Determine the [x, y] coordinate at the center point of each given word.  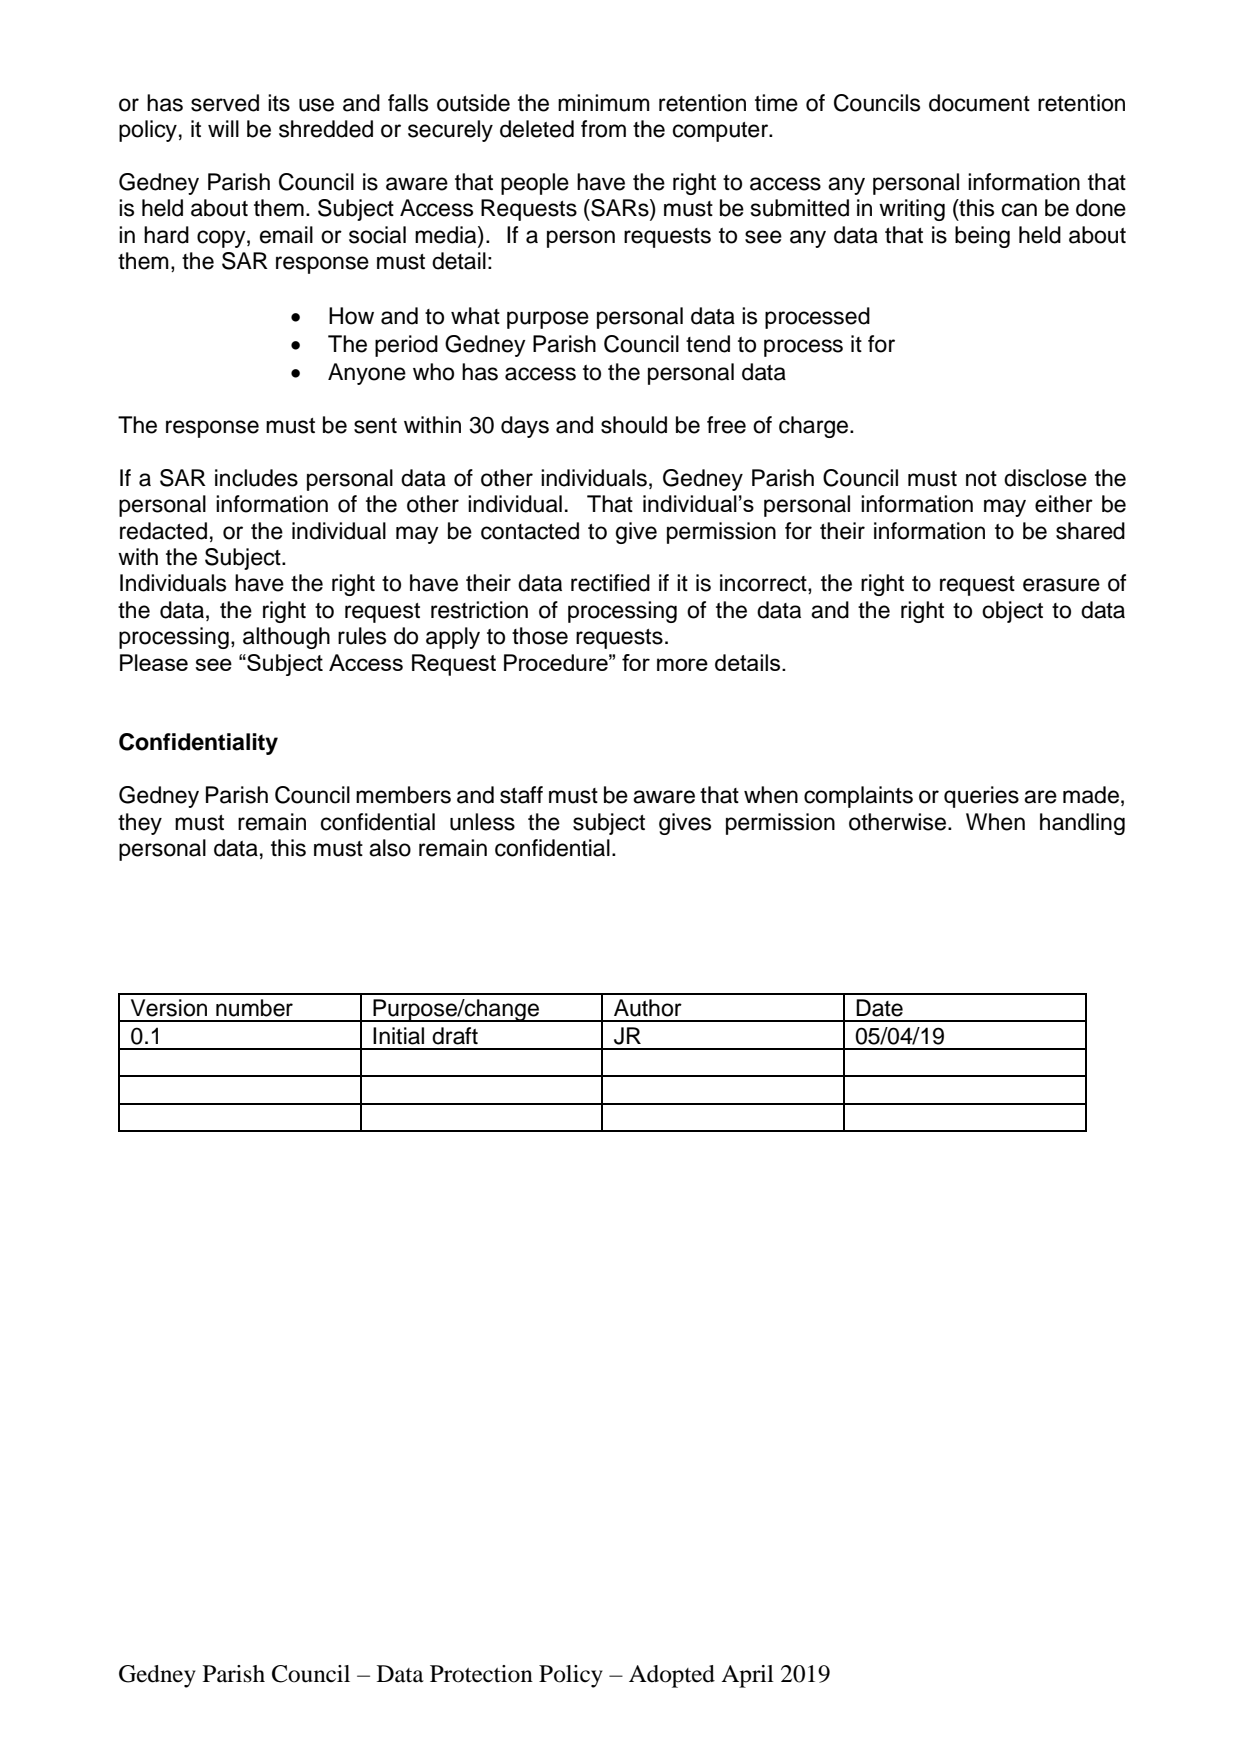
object [1012, 612]
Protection [481, 1674]
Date [879, 1008]
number [254, 1008]
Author [648, 1008]
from [603, 129]
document [979, 103]
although [286, 638]
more [682, 664]
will [223, 128]
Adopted [672, 1676]
